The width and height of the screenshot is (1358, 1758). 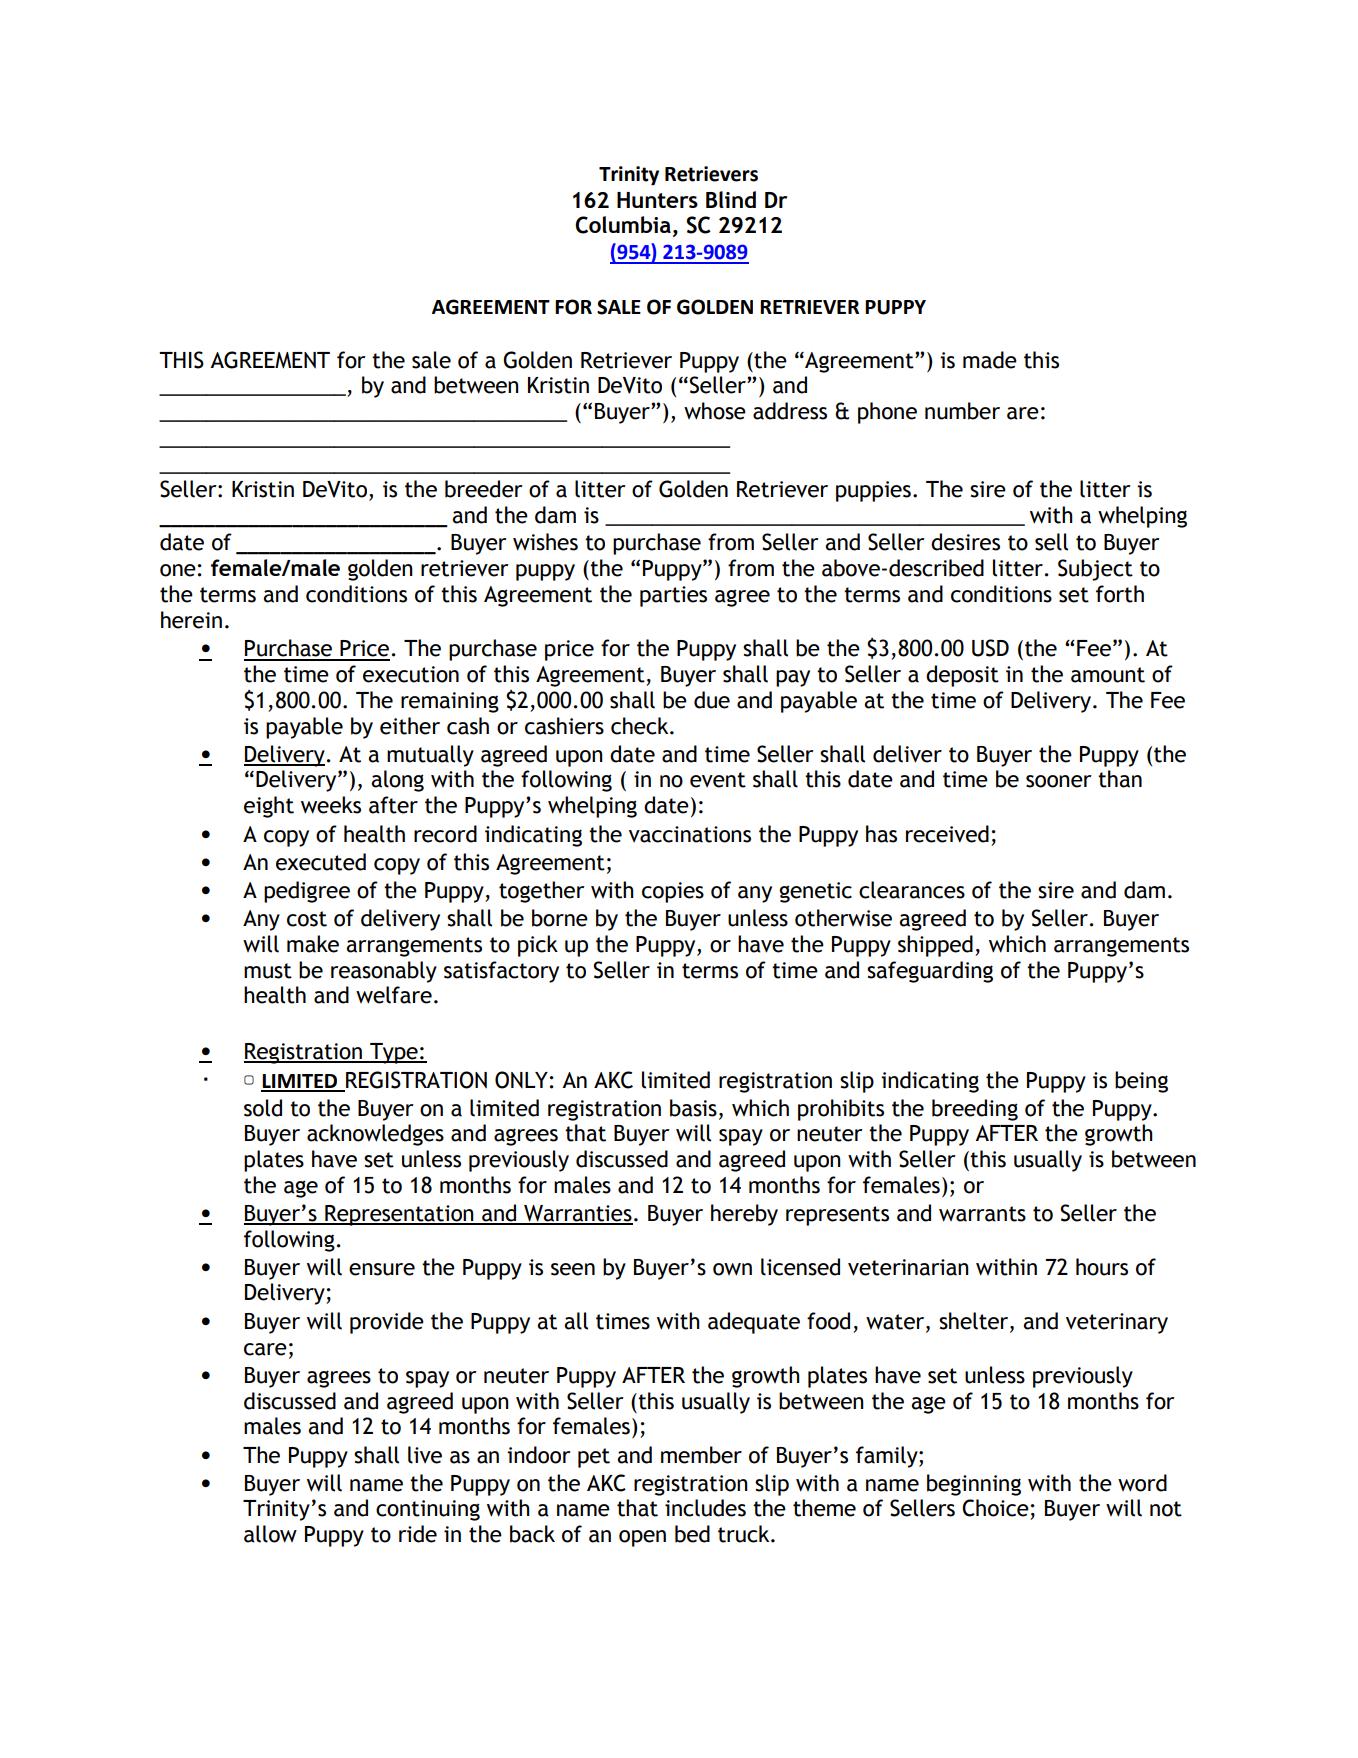 I want to click on USD, so click(x=990, y=648).
